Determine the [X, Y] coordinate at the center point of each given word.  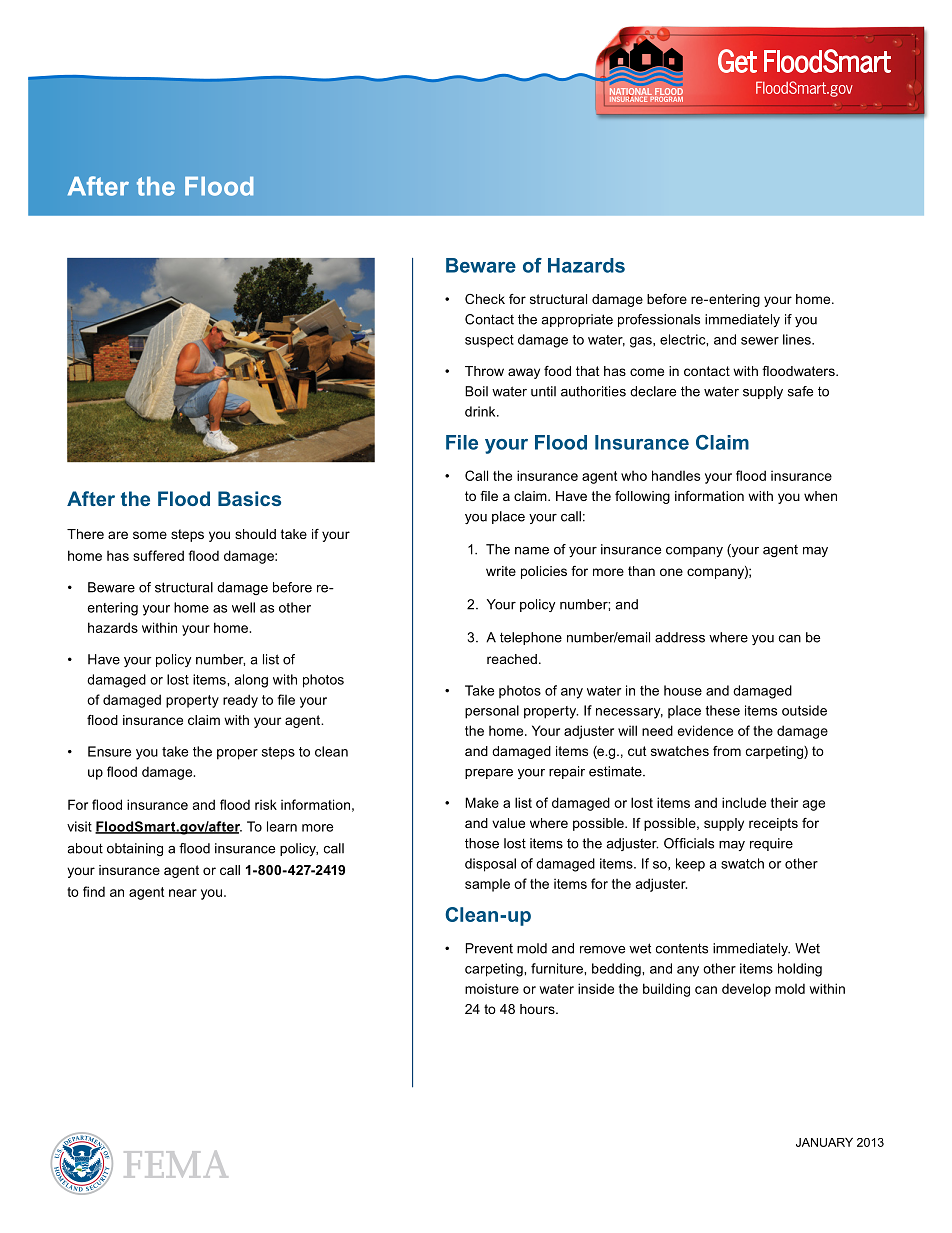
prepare [489, 774]
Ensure [109, 751]
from [727, 751]
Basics [249, 498]
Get [737, 61]
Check [485, 299]
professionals [659, 320]
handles [676, 475]
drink [481, 411]
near [183, 893]
